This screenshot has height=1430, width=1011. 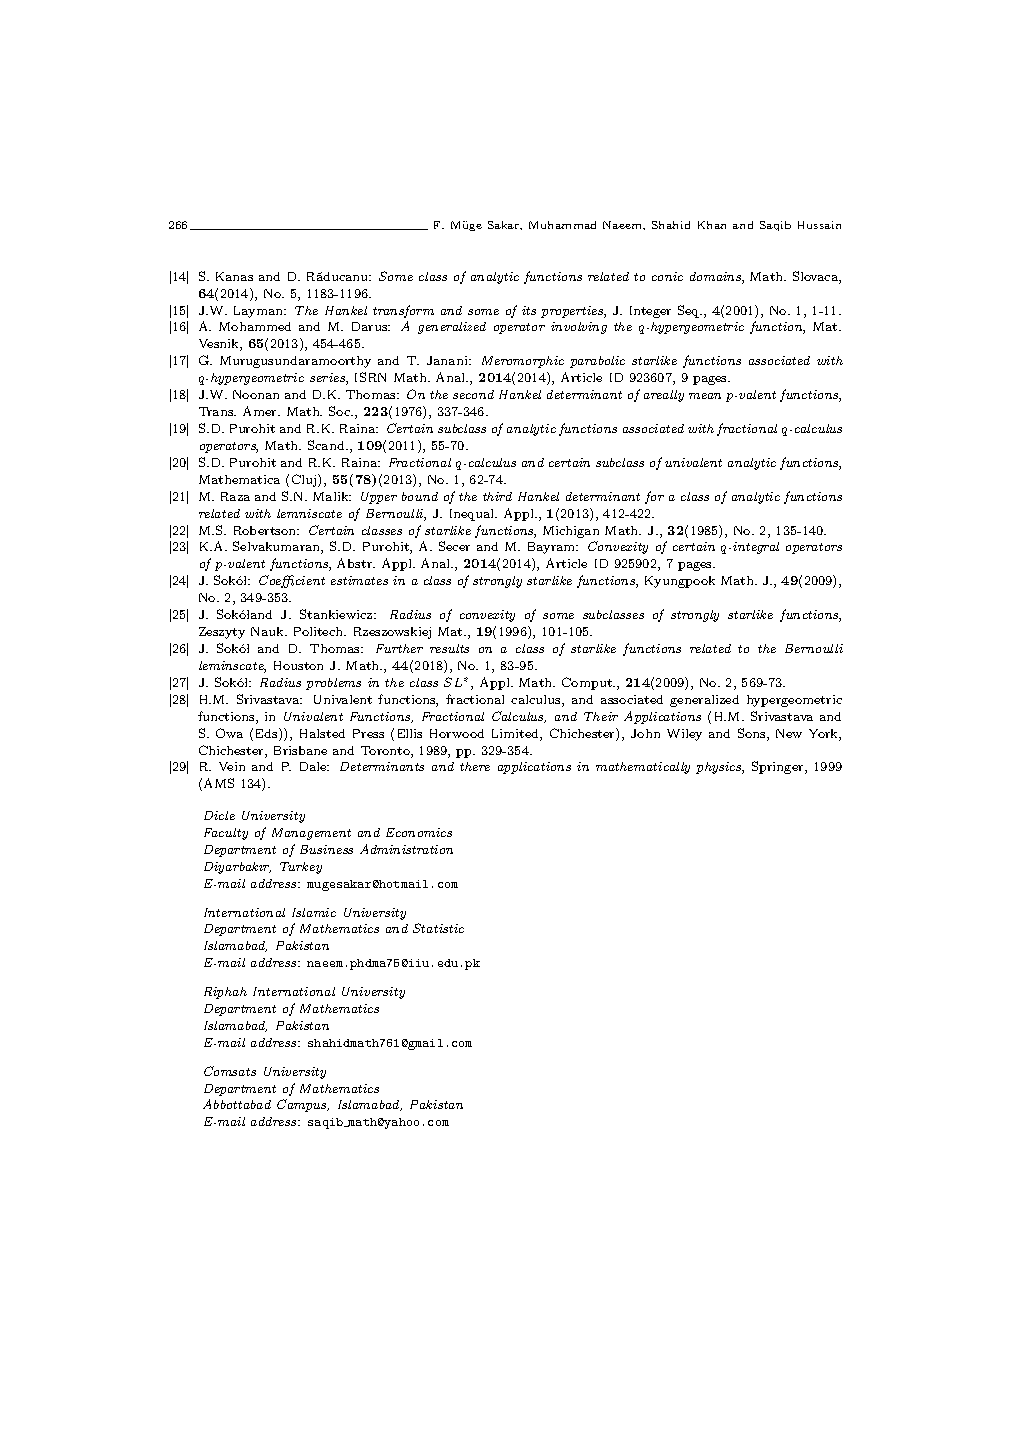 I want to click on domains, so click(x=716, y=278).
